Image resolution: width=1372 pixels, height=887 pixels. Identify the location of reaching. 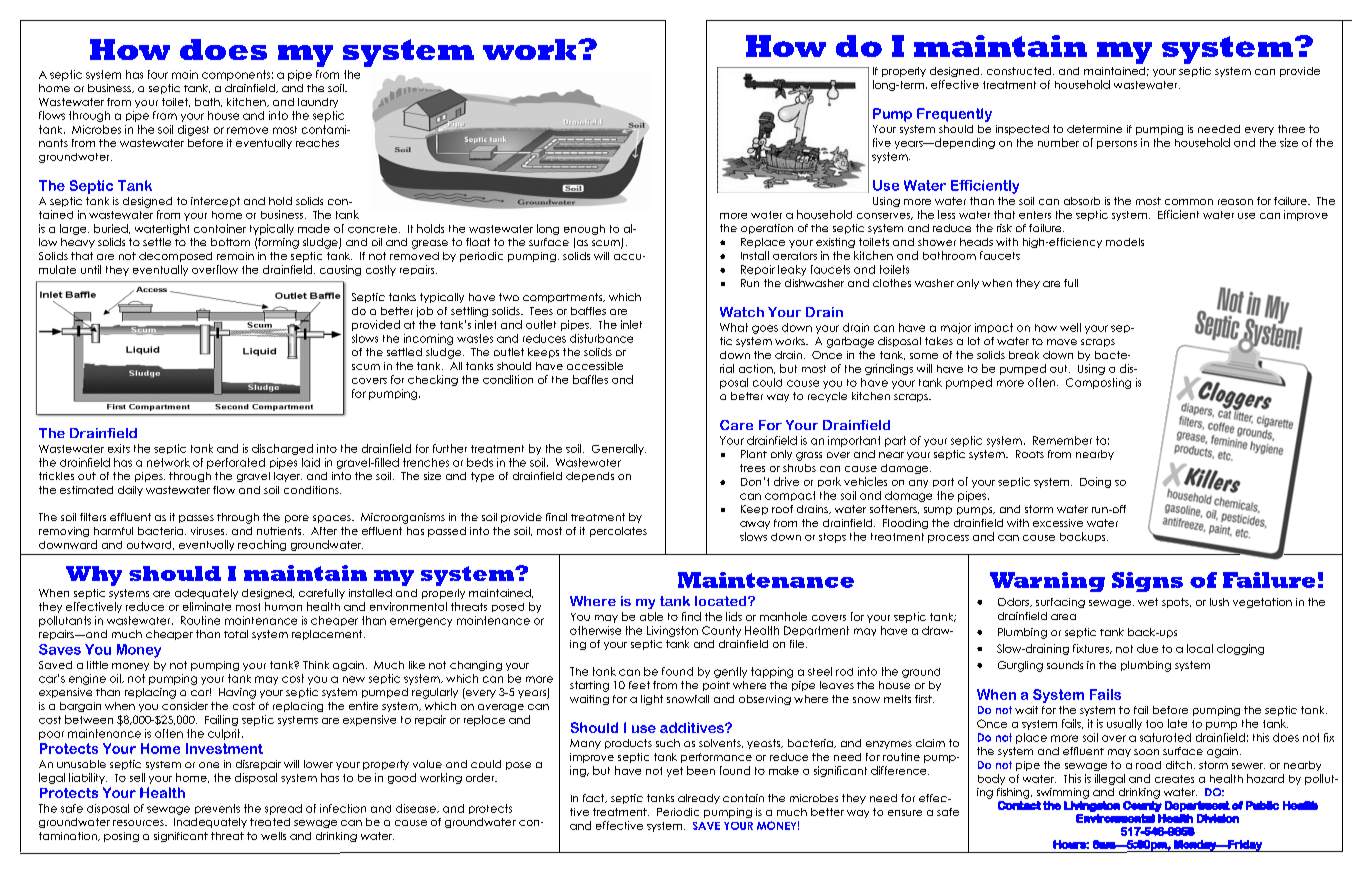
(262, 545).
